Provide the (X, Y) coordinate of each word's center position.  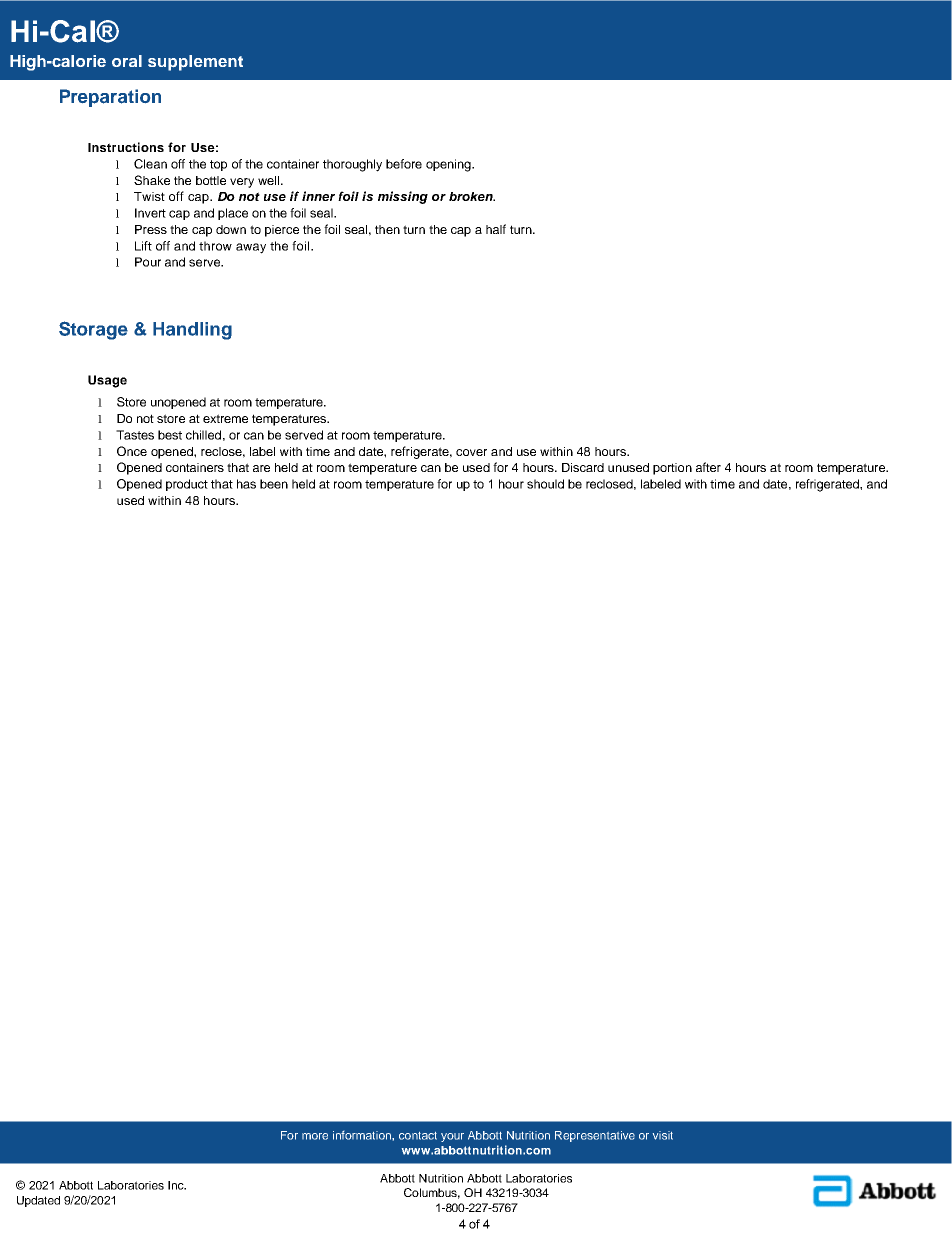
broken (472, 196)
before (404, 164)
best (170, 435)
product (187, 485)
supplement (195, 63)
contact (418, 1136)
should (545, 484)
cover (471, 452)
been (274, 484)
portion (672, 469)
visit (663, 1135)
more (315, 1136)
